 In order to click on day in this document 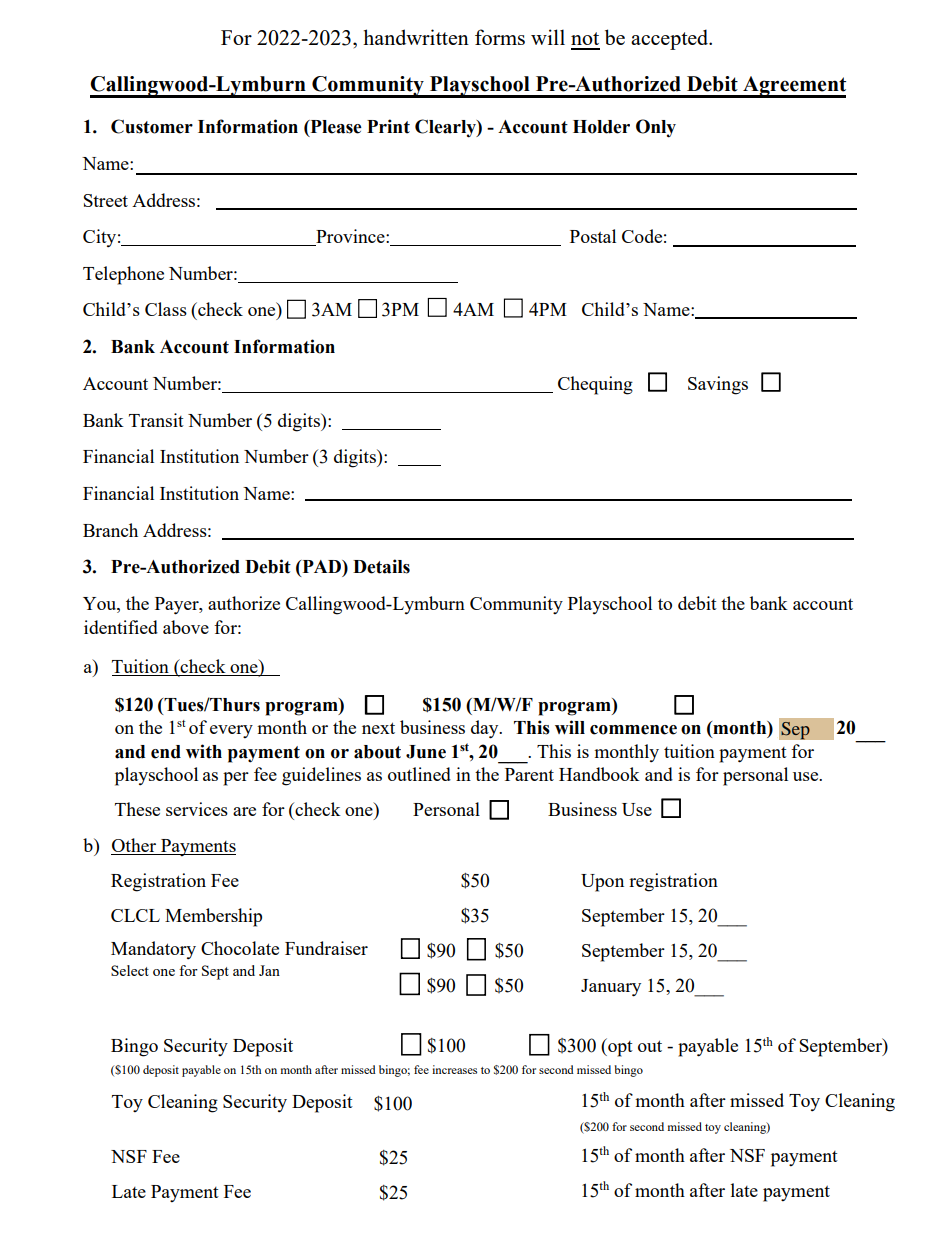, I will do `click(486, 729)`.
